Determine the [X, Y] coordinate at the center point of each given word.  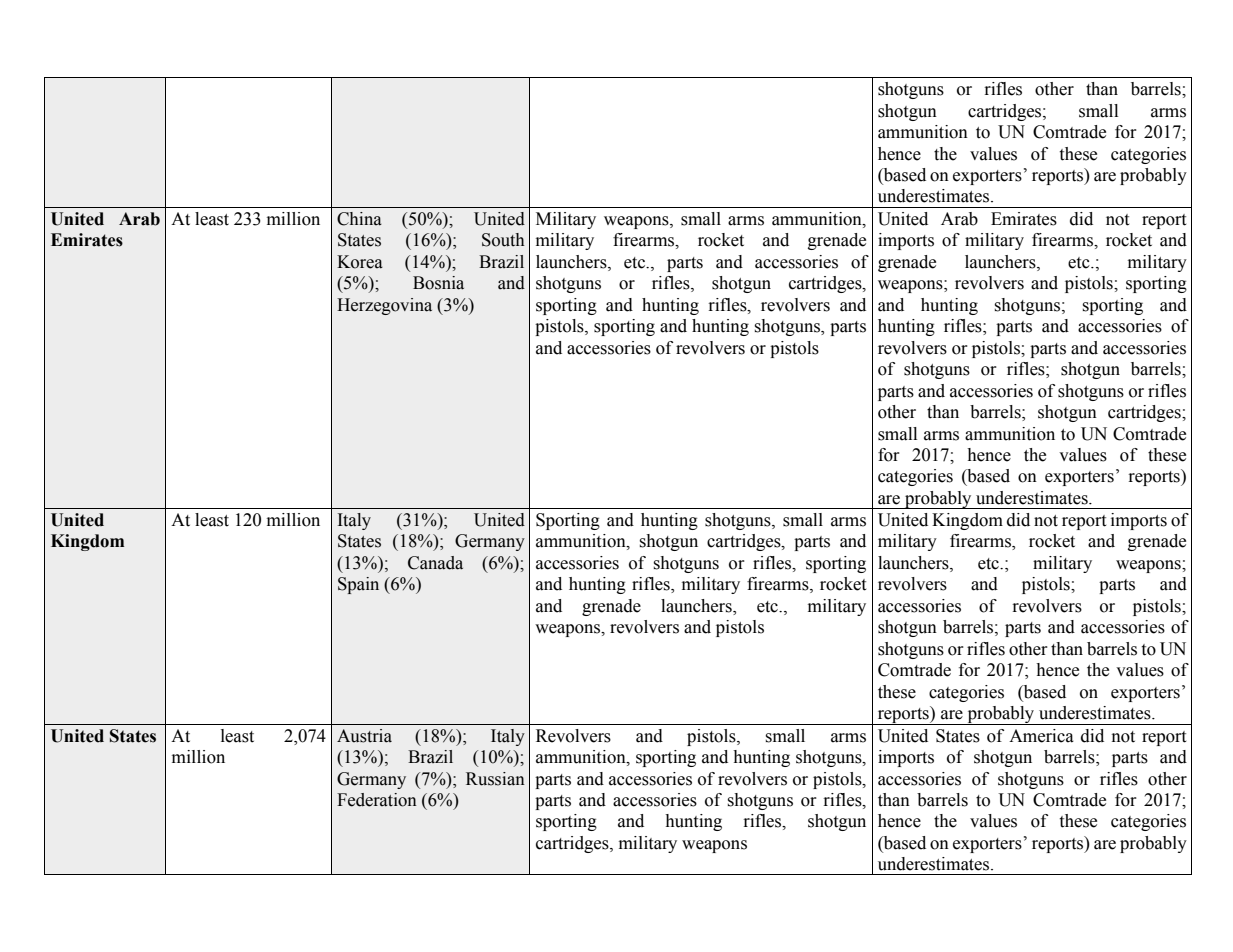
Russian [495, 779]
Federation [377, 800]
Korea [360, 262]
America [1041, 736]
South [503, 240]
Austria [364, 736]
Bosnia [438, 283]
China [359, 219]
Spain [358, 585]
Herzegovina [384, 306]
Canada [435, 563]
